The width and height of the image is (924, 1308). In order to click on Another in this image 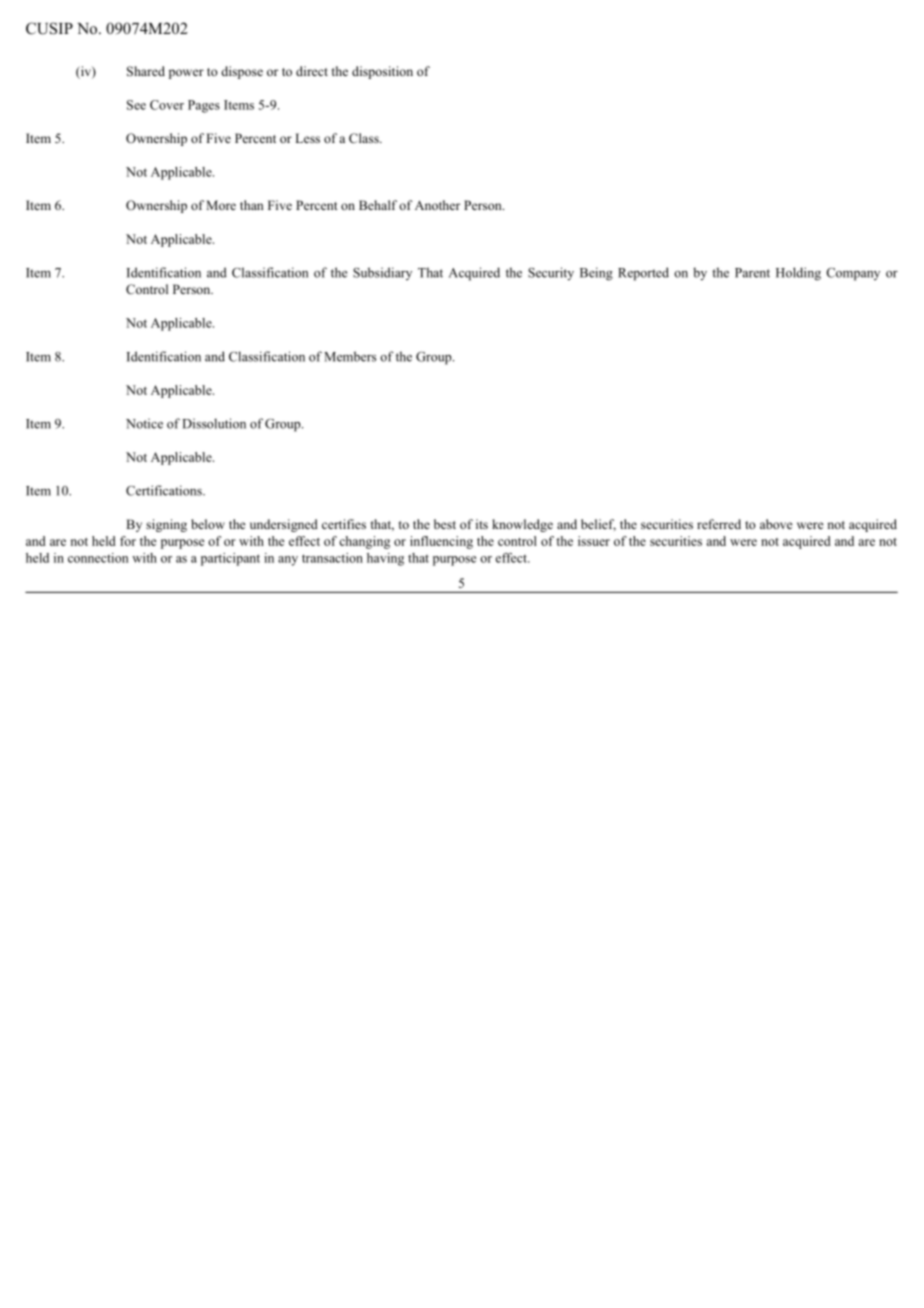, I will do `click(437, 205)`.
